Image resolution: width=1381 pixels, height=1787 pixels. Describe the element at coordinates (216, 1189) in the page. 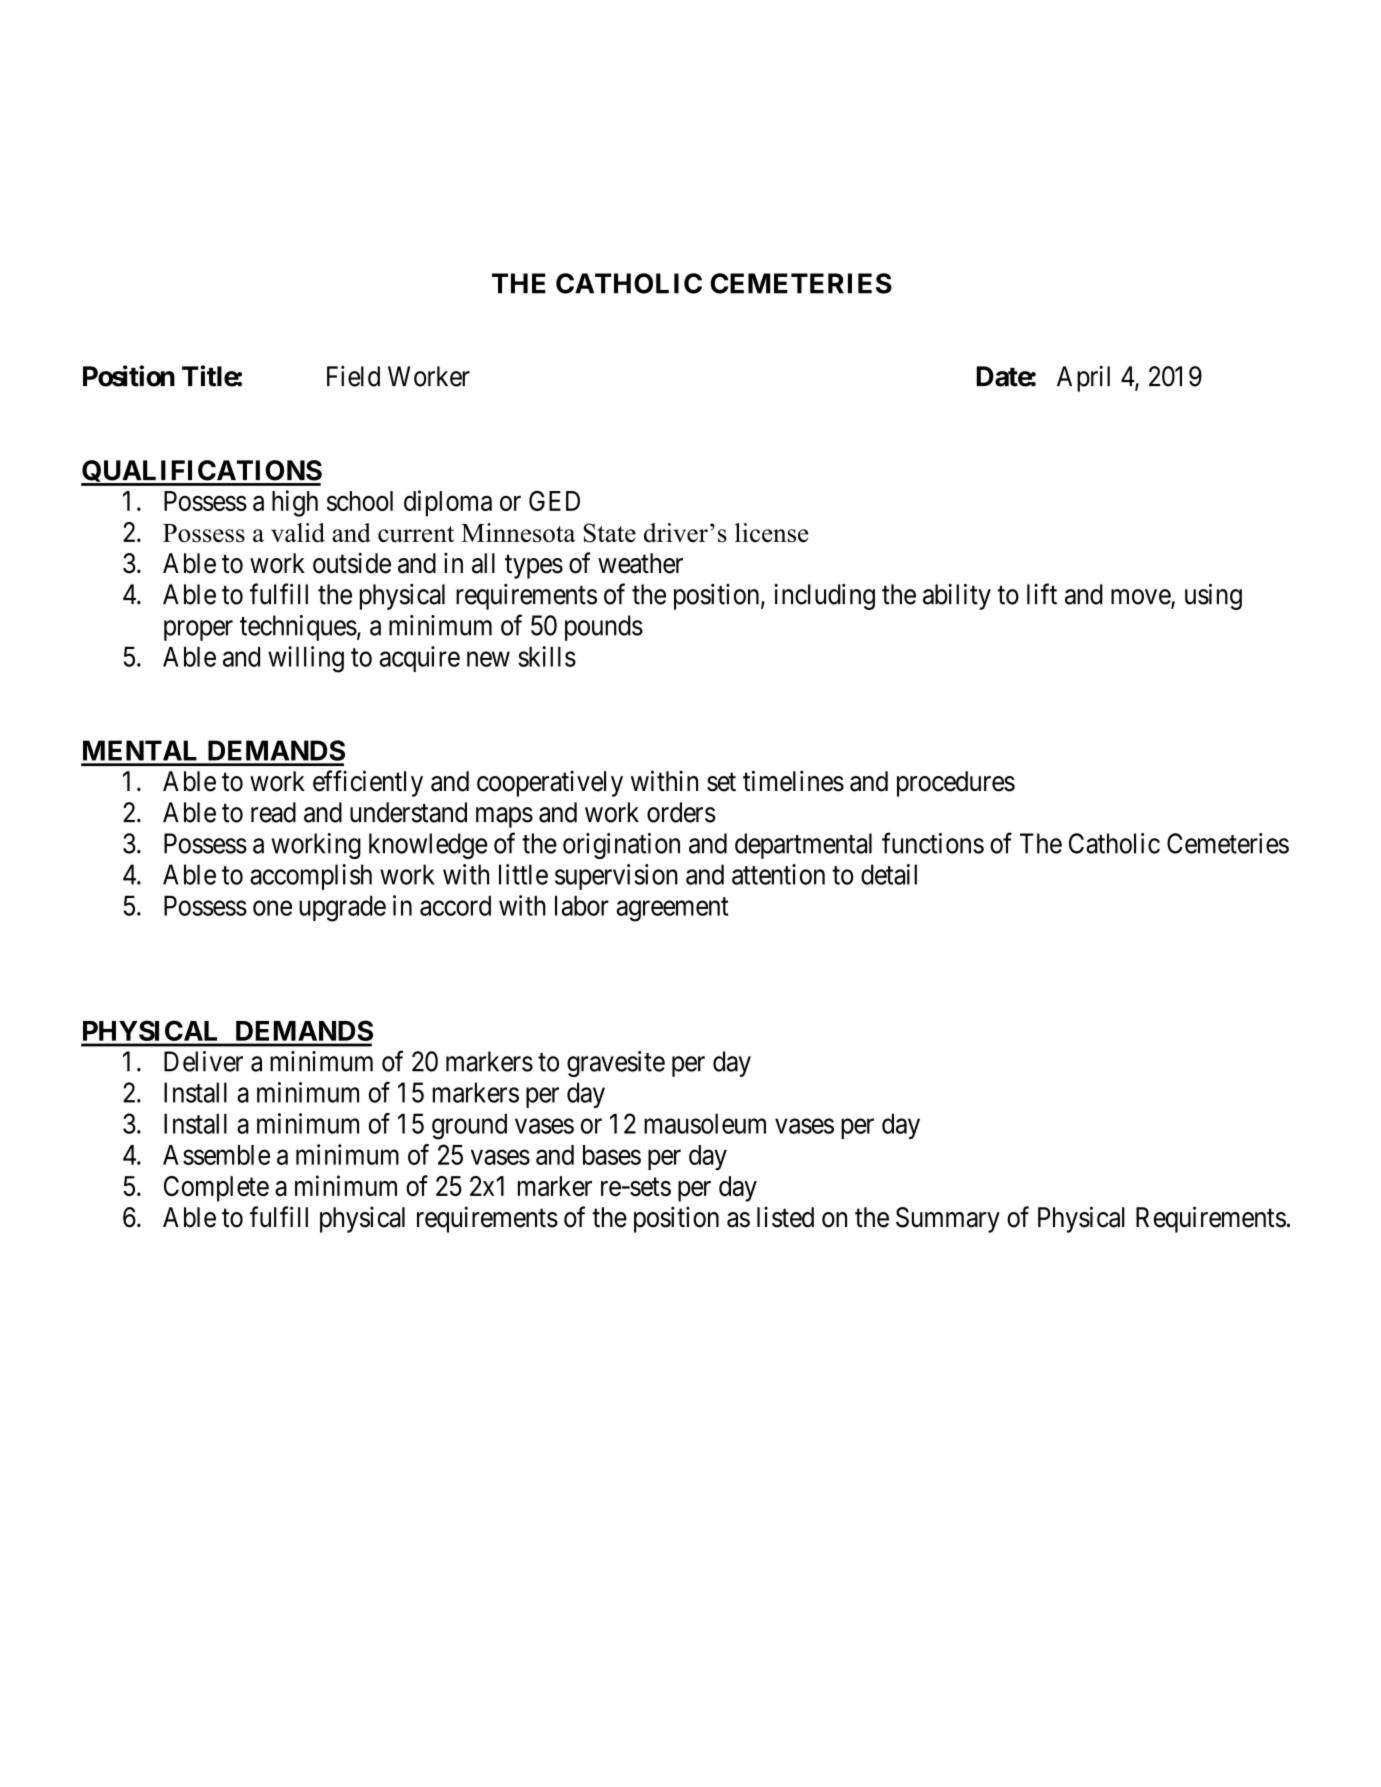

I see `Complete` at that location.
